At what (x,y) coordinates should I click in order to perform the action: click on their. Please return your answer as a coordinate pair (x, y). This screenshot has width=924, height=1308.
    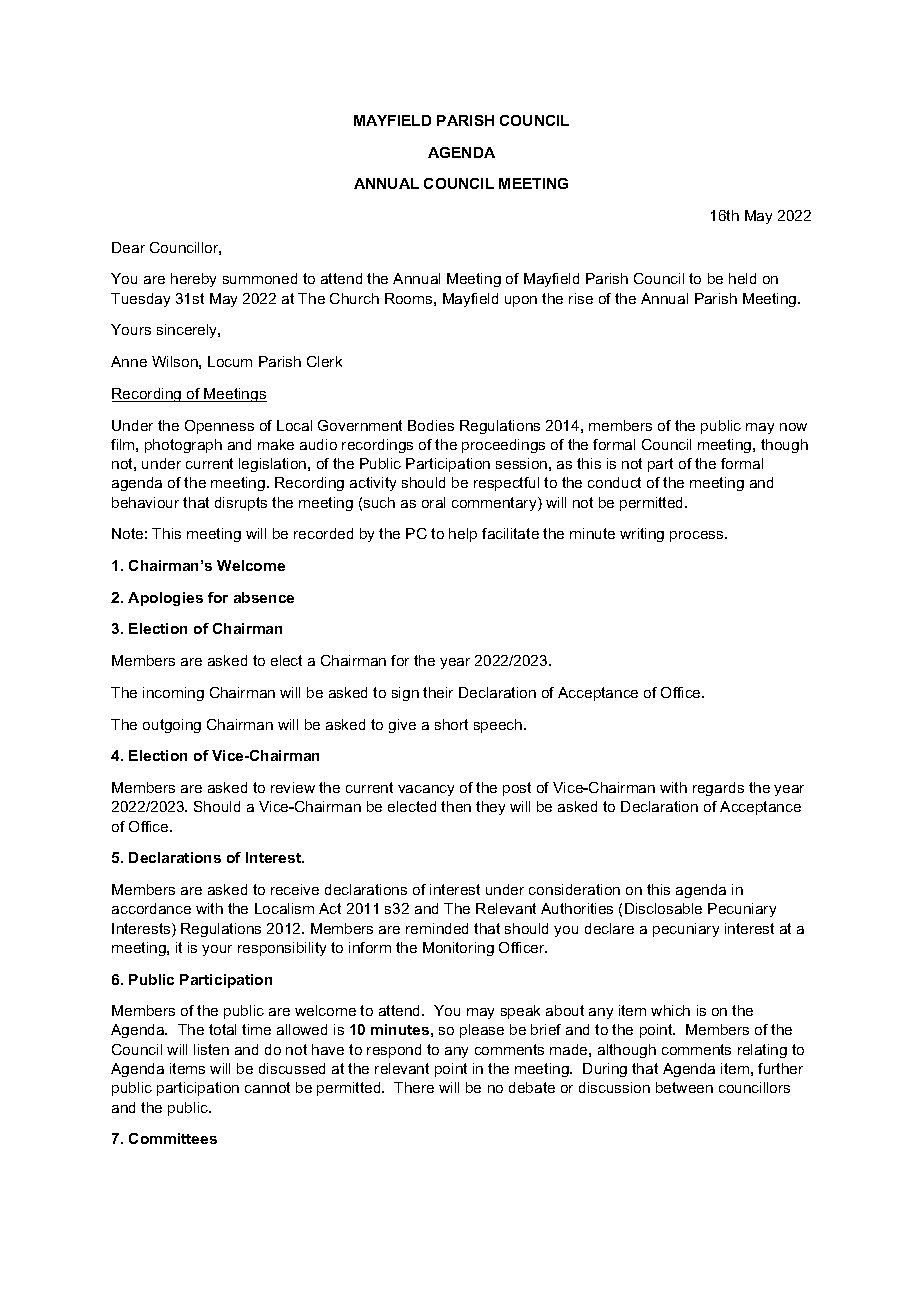
    Looking at the image, I should click on (438, 692).
